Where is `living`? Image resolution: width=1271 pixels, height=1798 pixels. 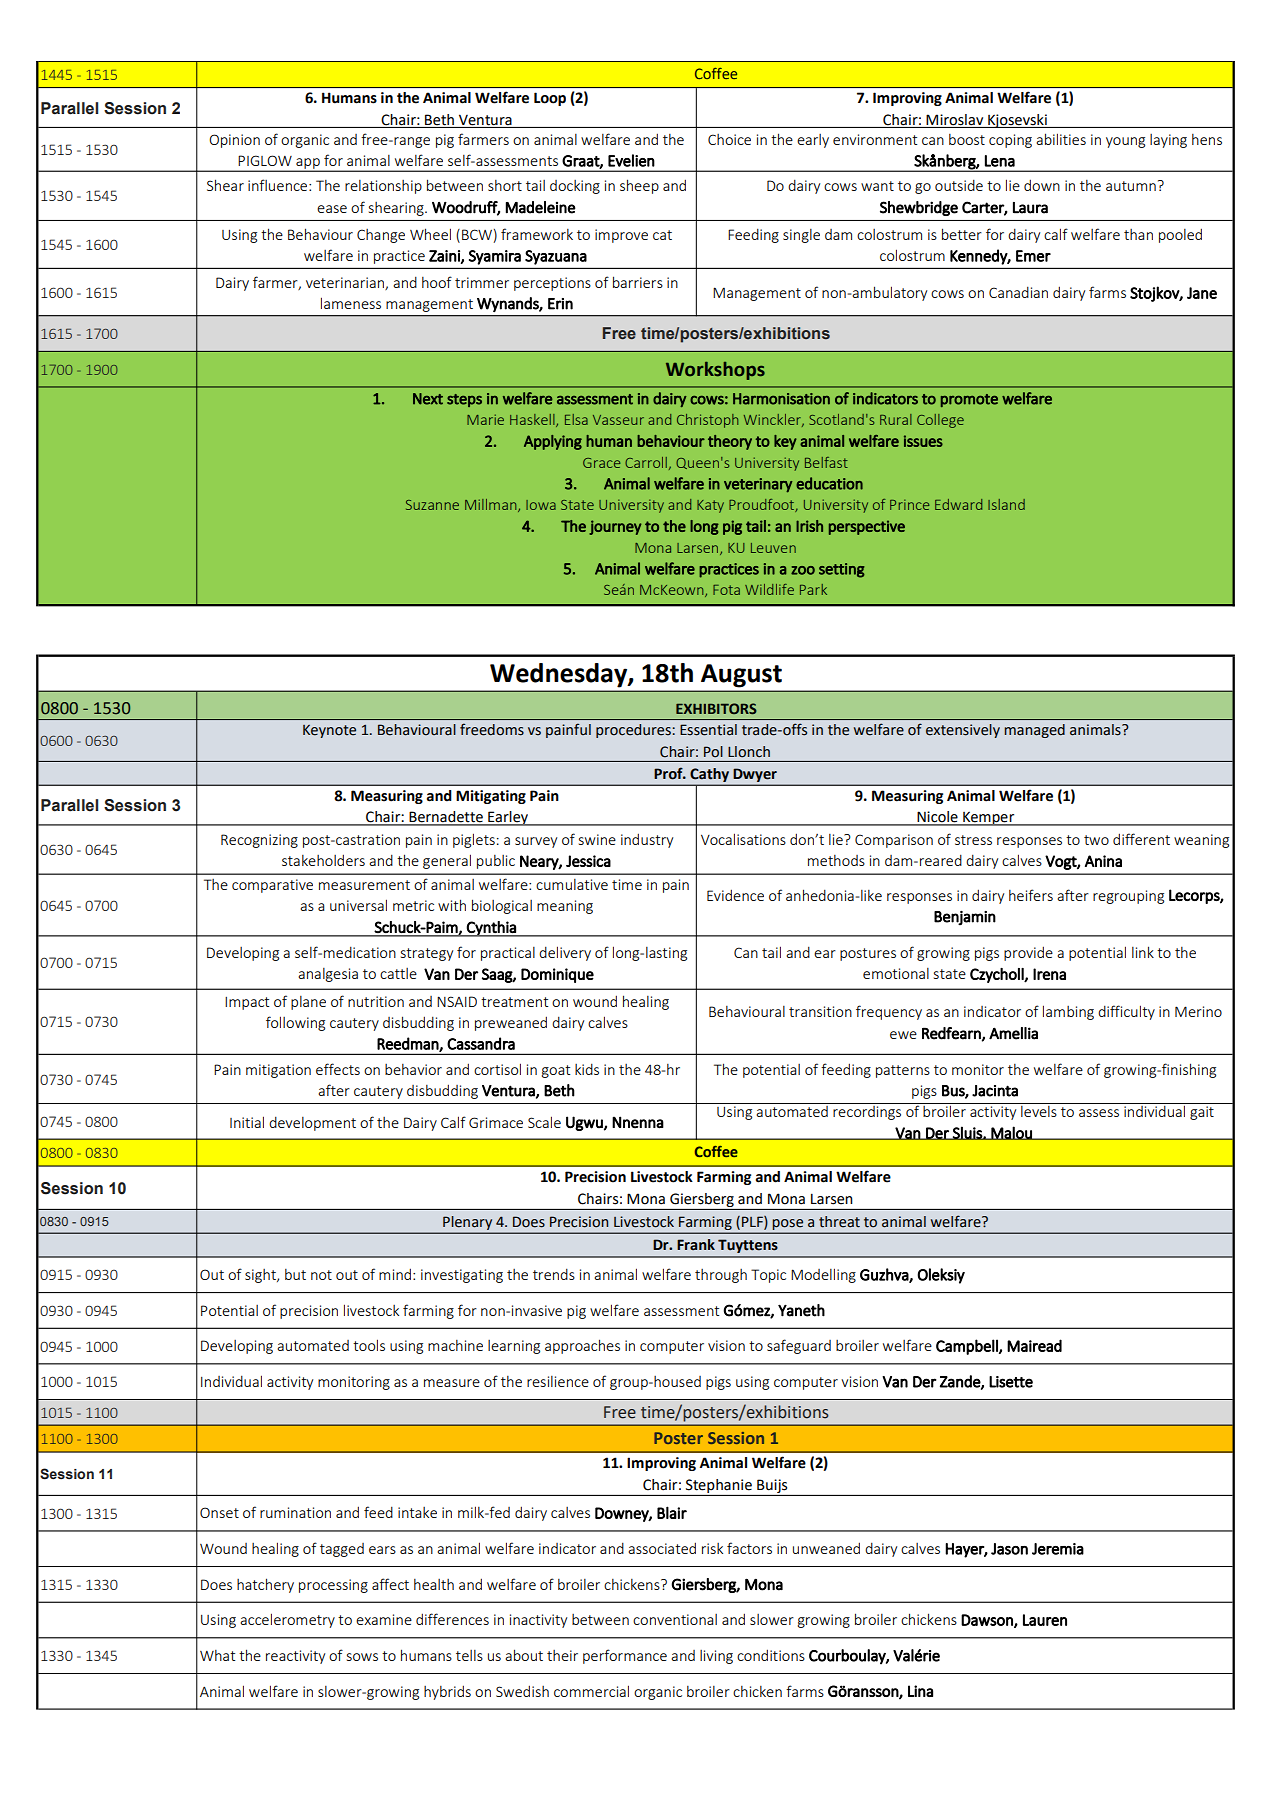 living is located at coordinates (716, 1657).
